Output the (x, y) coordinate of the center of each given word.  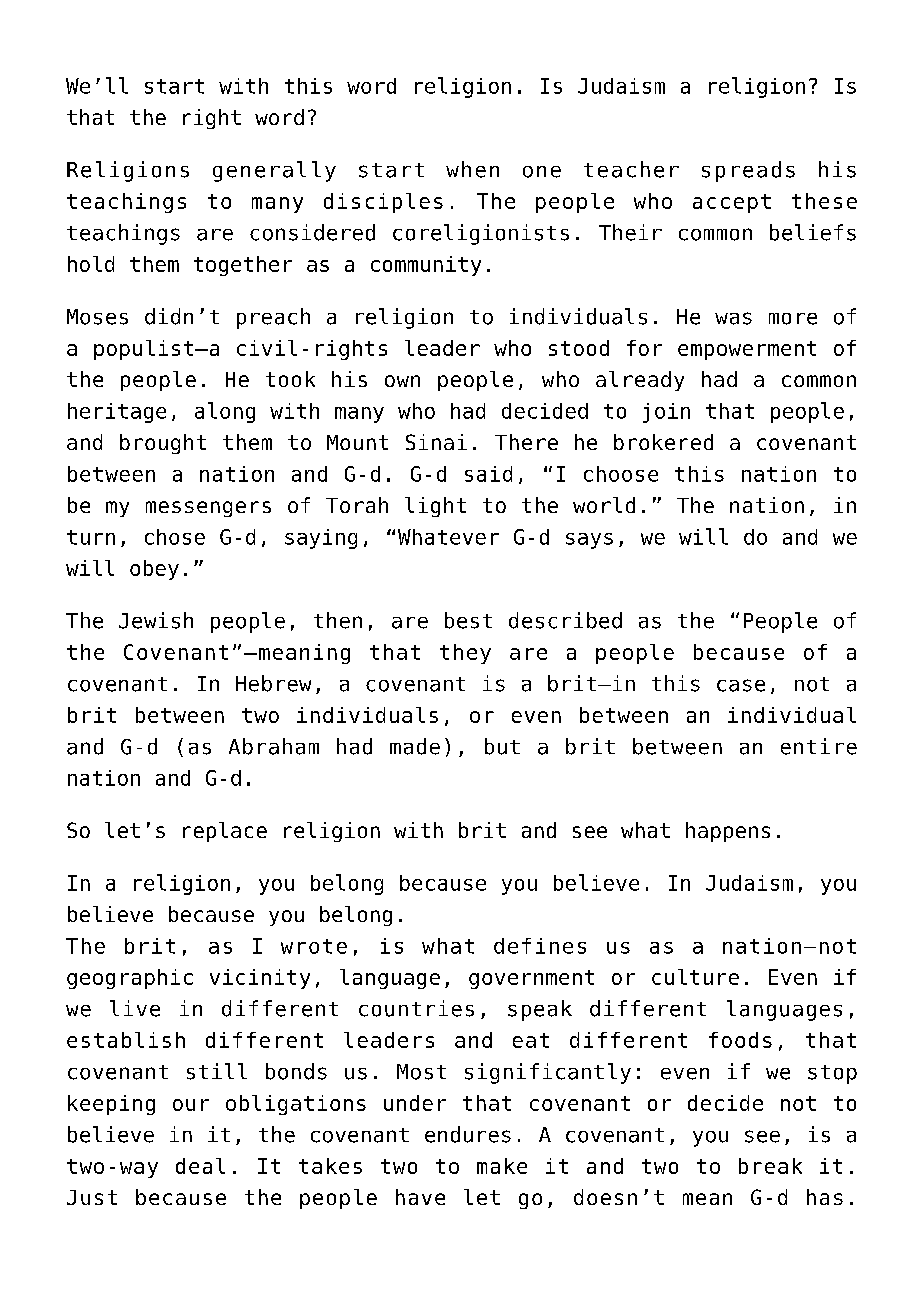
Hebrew (273, 683)
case (741, 685)
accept (732, 203)
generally (274, 171)
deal (200, 1166)
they (465, 654)
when (472, 169)
